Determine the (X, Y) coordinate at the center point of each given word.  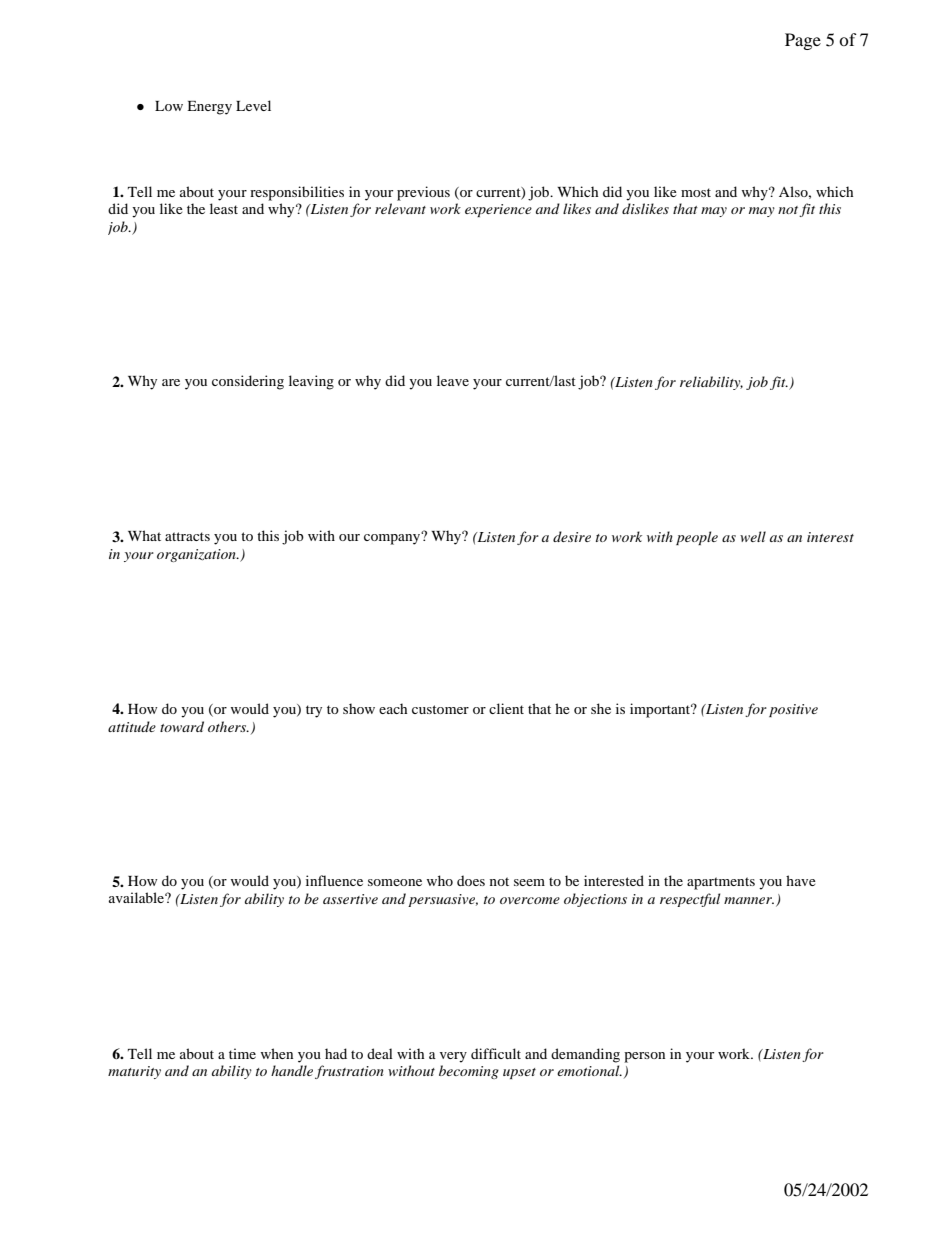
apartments (721, 883)
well (753, 536)
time (242, 1053)
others (228, 726)
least (224, 208)
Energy (209, 108)
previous (423, 193)
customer (440, 709)
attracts (187, 536)
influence (334, 880)
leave (453, 380)
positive (793, 710)
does (471, 880)
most (696, 192)
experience (498, 210)
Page (803, 41)
